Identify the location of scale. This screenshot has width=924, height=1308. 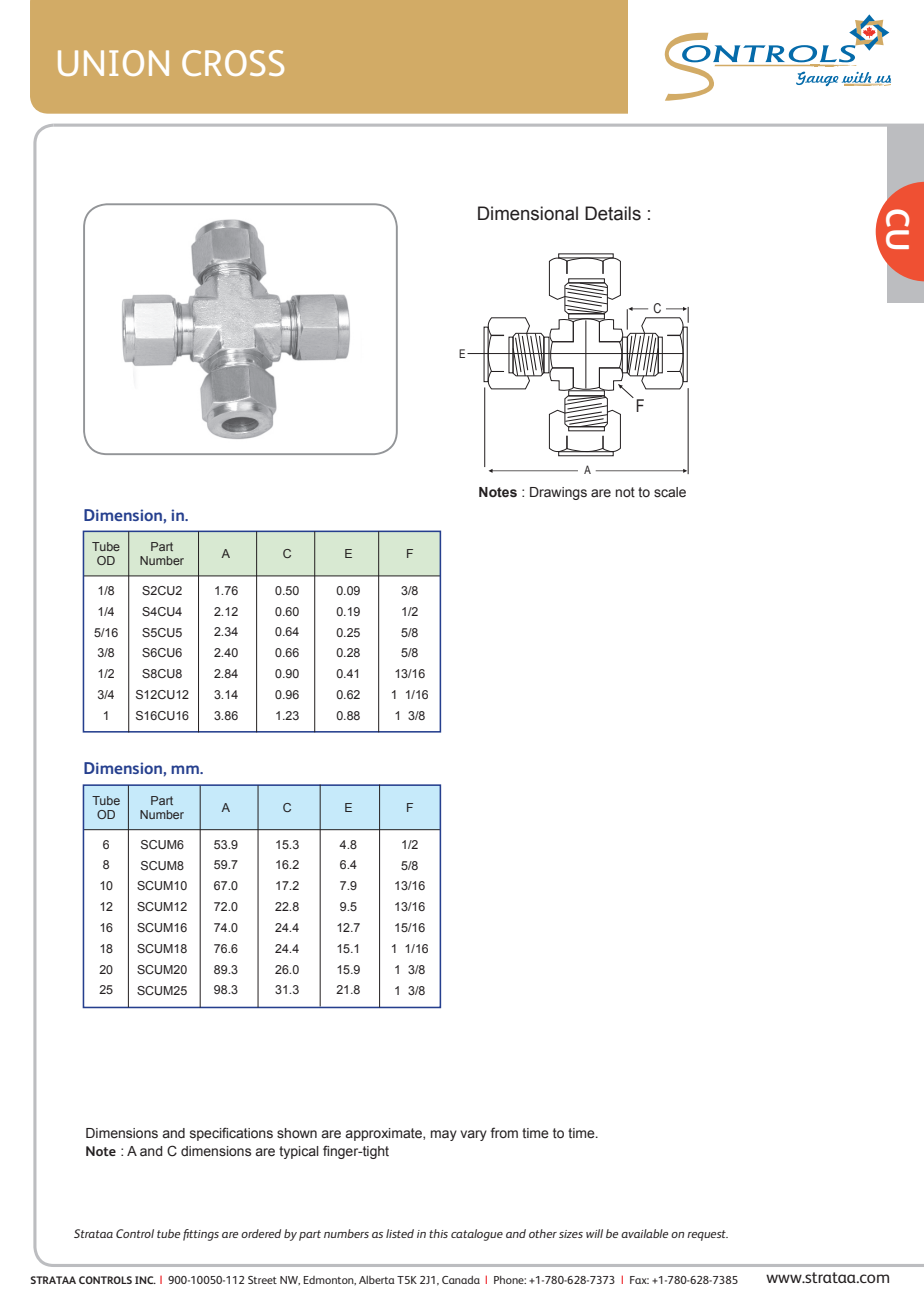
(670, 492).
